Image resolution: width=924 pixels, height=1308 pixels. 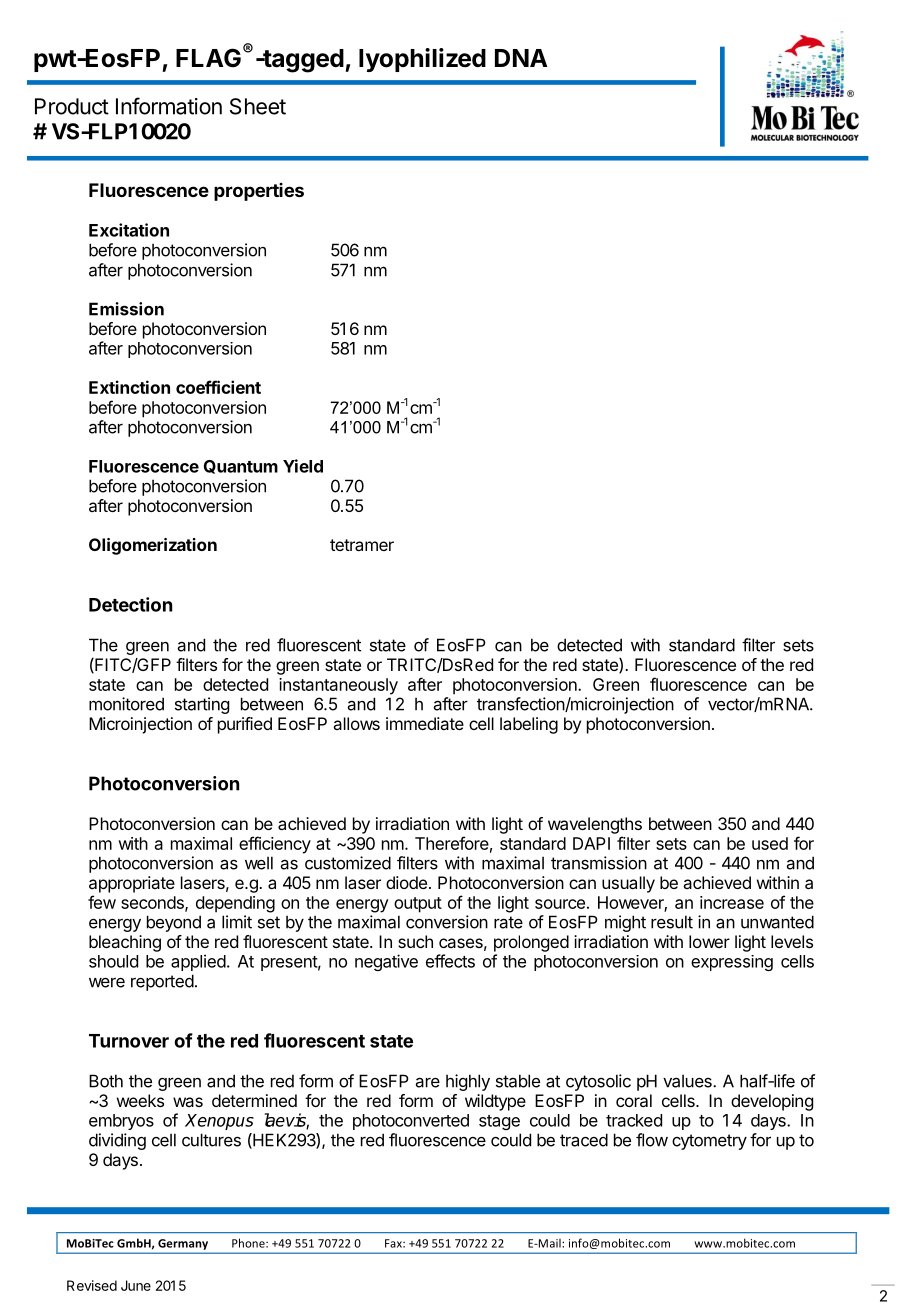 I want to click on labeling, so click(x=529, y=725).
